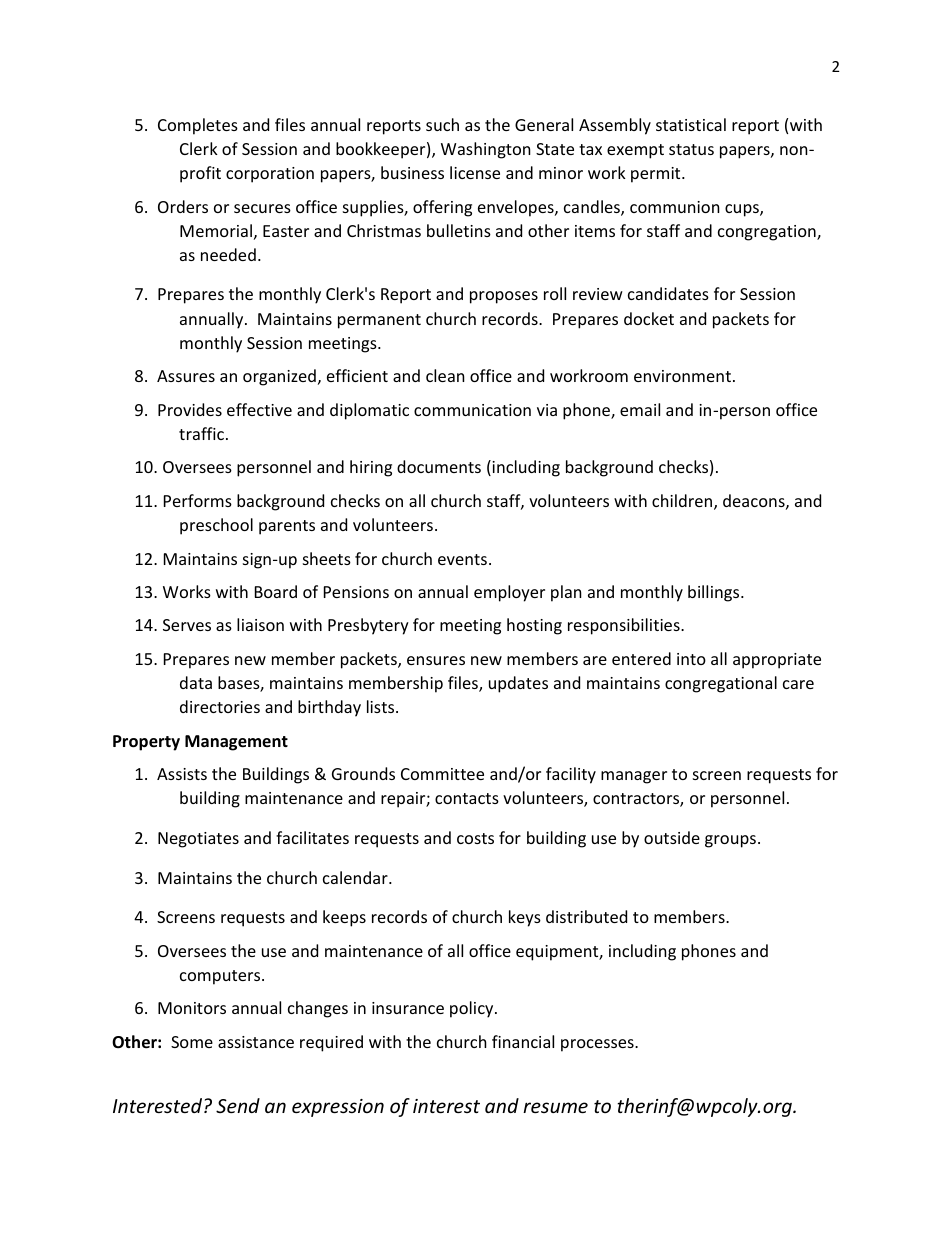 The width and height of the document is (952, 1233). What do you see at coordinates (523, 1041) in the document?
I see `financial` at bounding box center [523, 1041].
